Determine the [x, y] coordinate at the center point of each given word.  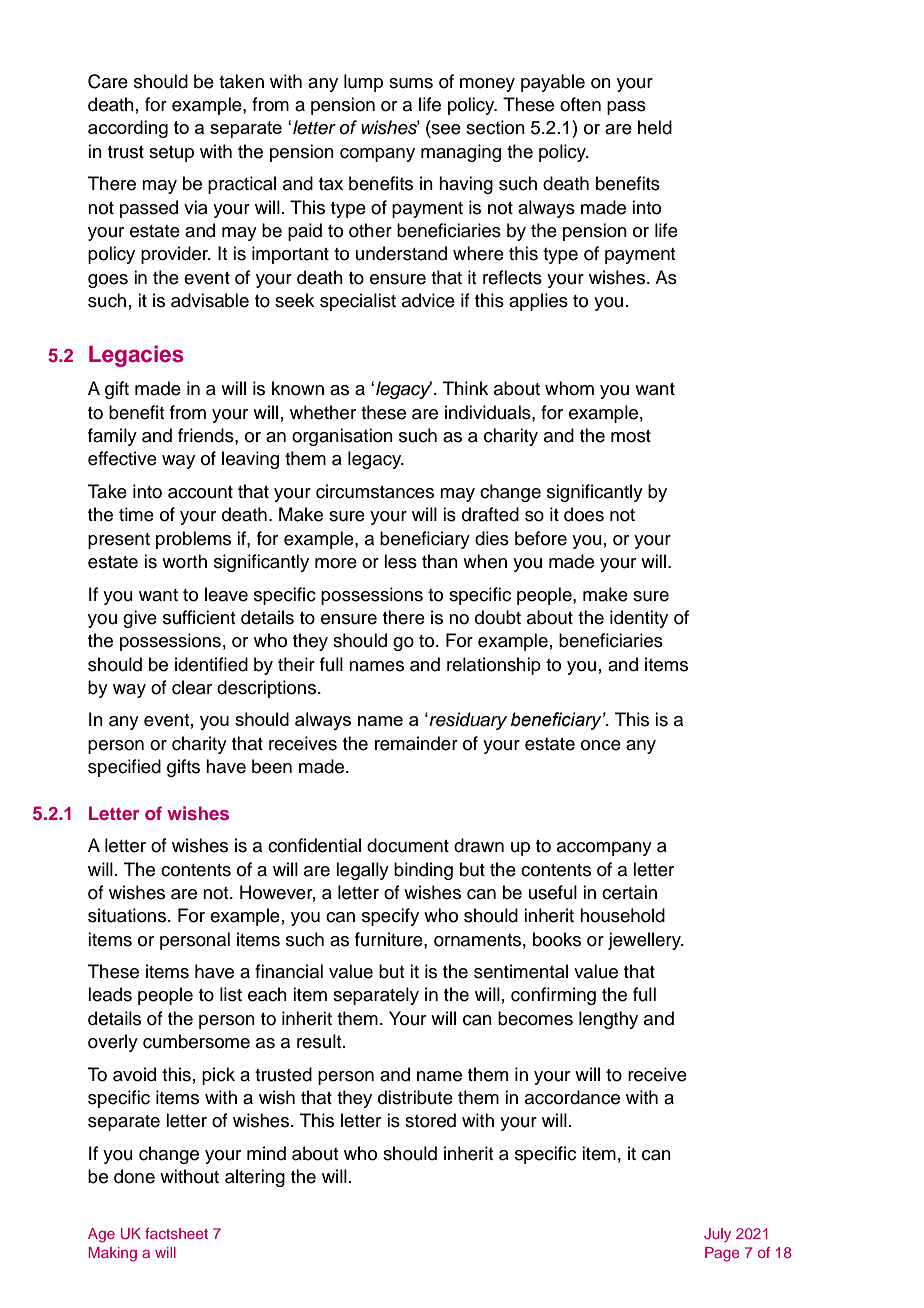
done [134, 1176]
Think [465, 388]
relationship [494, 666]
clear [192, 687]
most [631, 436]
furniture [390, 939]
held [655, 127]
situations [127, 915]
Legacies [136, 356]
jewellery [645, 941]
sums [411, 83]
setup [171, 154]
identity [639, 619]
